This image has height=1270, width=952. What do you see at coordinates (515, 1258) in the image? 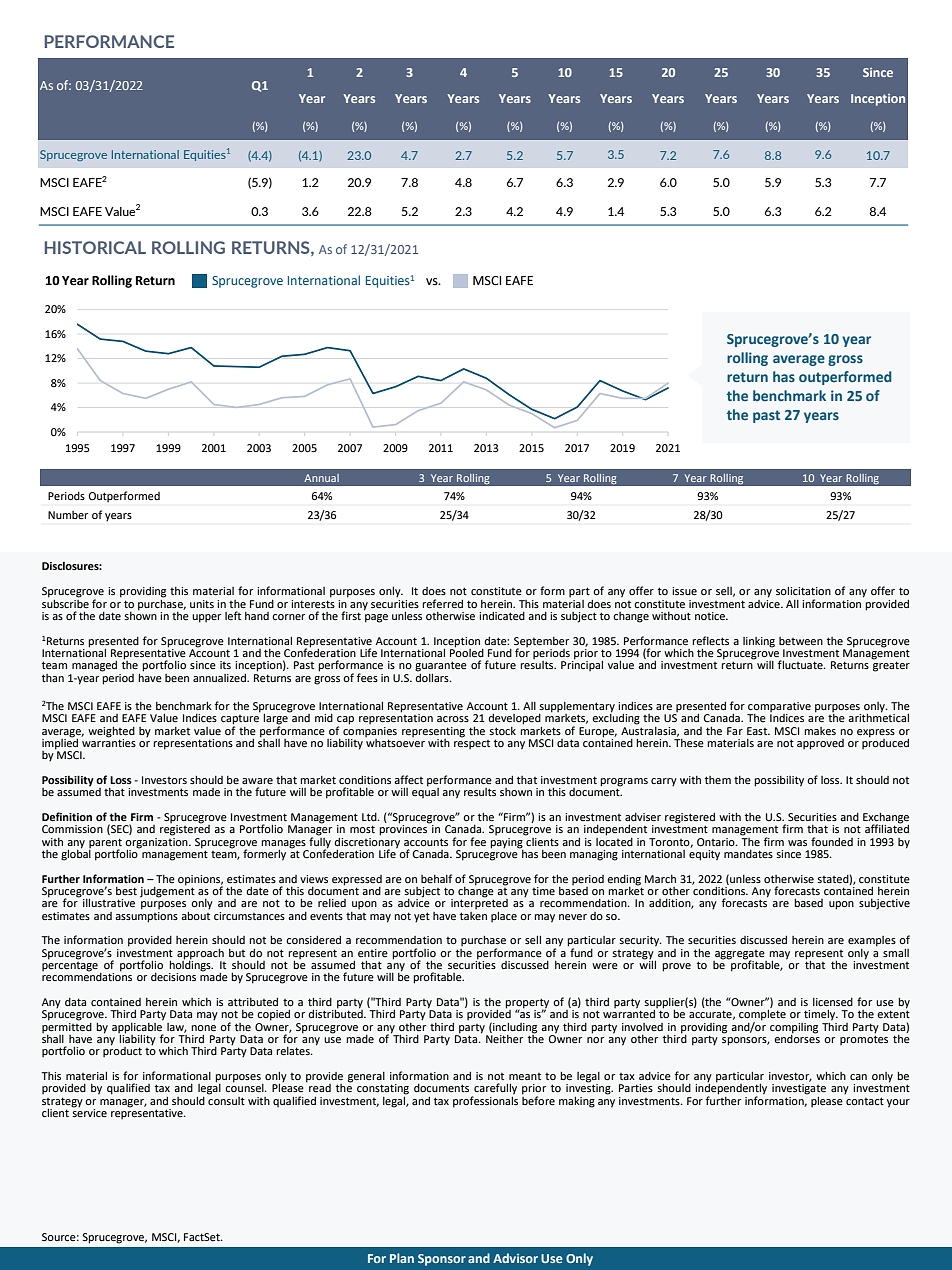
I see `Advisor` at bounding box center [515, 1258].
